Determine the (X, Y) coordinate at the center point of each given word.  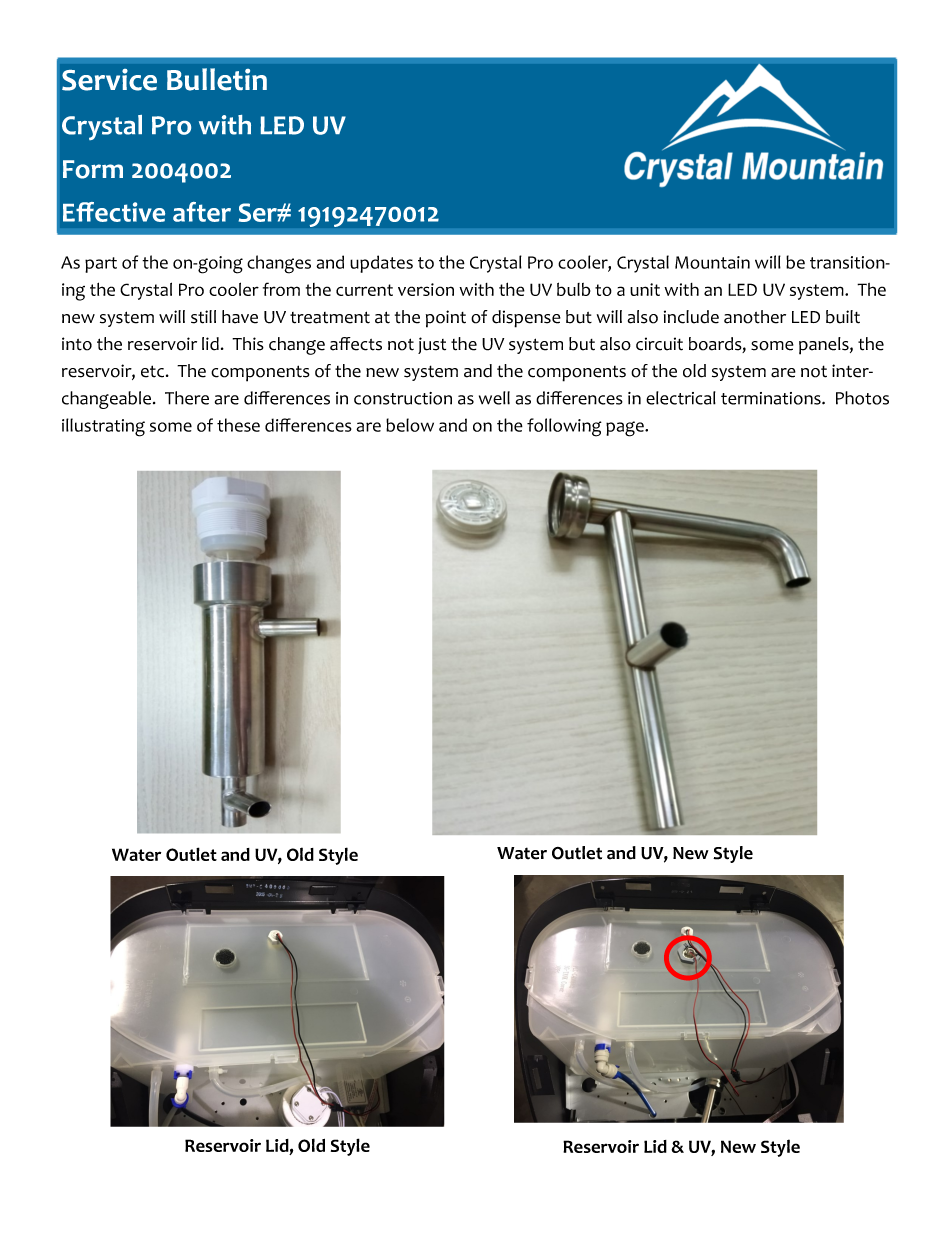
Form (93, 169)
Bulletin (217, 79)
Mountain (712, 262)
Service (109, 80)
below (410, 425)
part (101, 265)
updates (381, 264)
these (238, 425)
